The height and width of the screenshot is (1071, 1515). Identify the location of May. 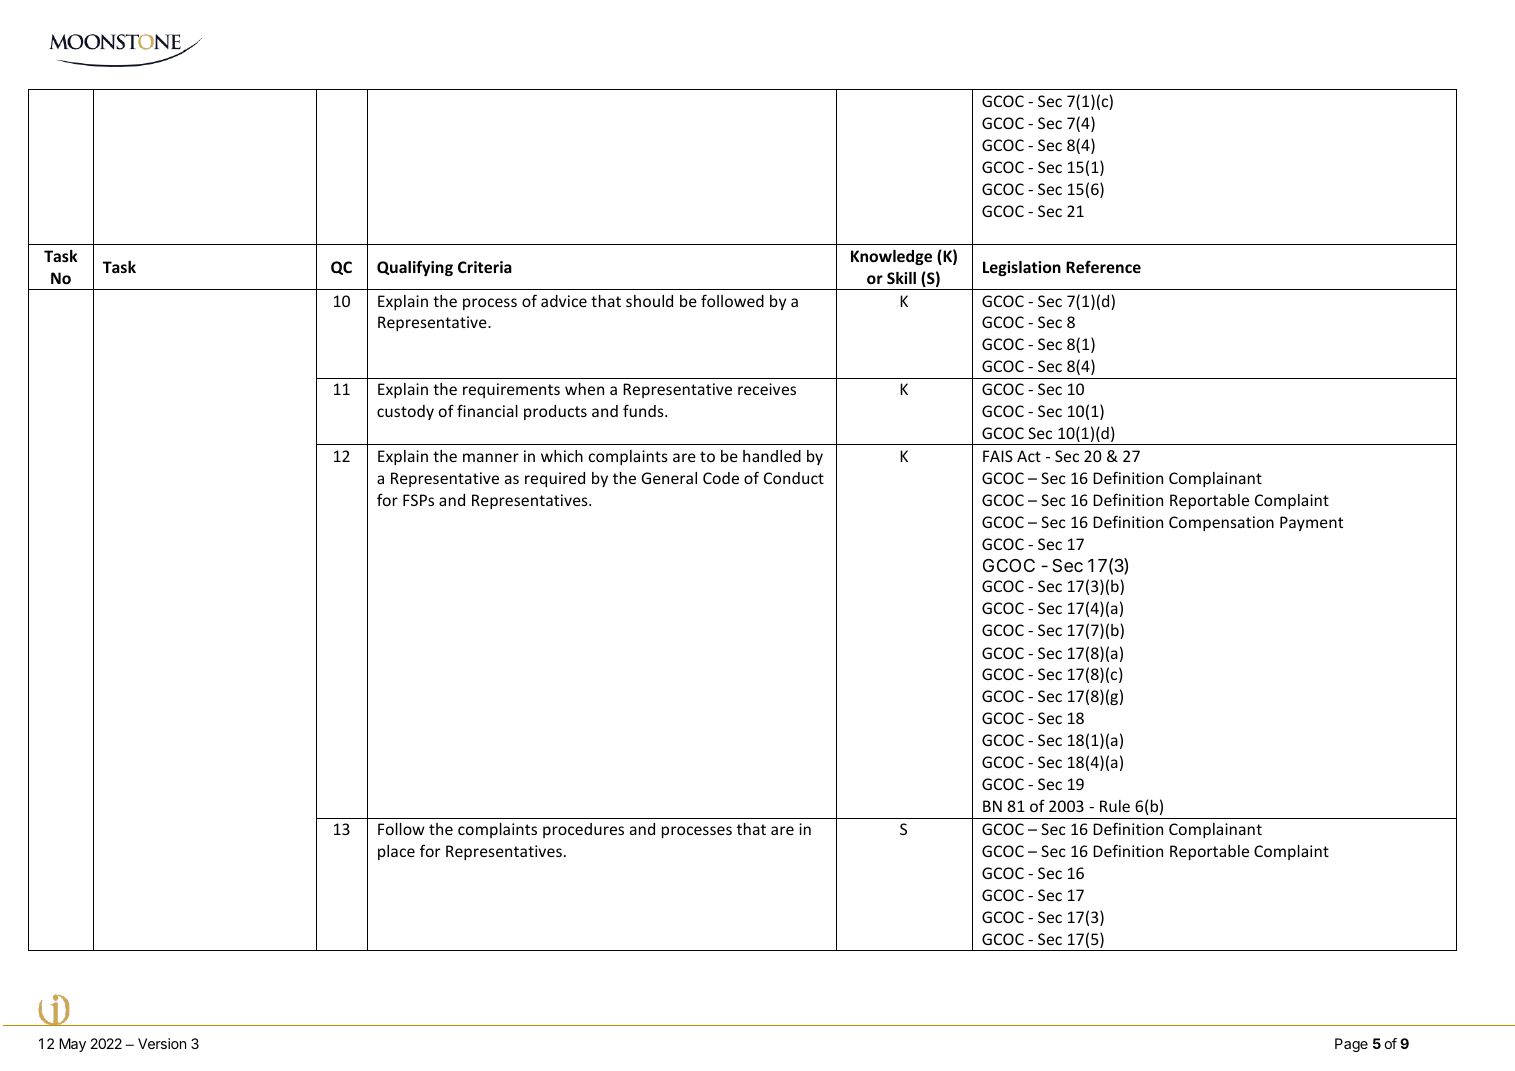
(72, 1045).
